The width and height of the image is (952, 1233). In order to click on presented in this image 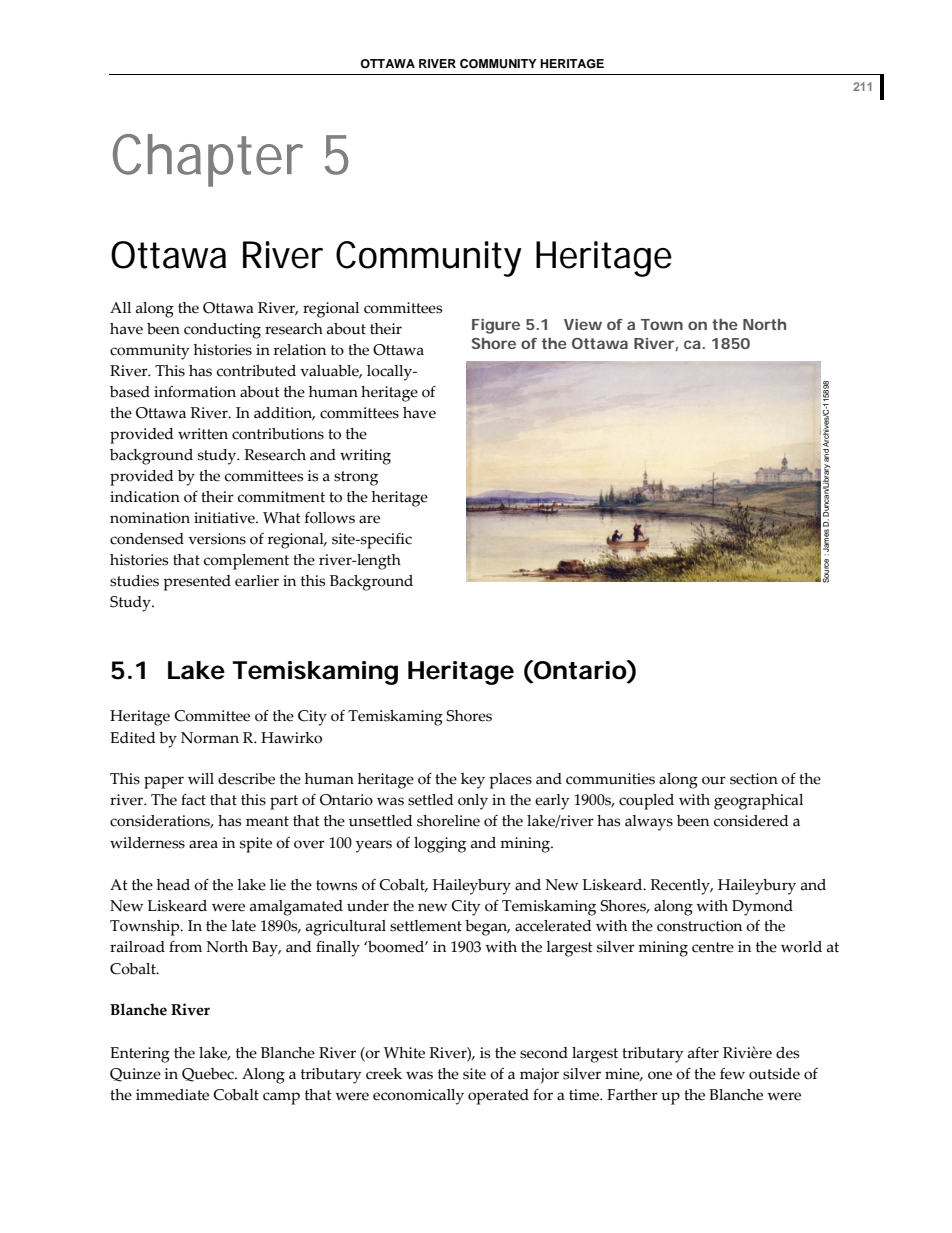, I will do `click(197, 583)`.
